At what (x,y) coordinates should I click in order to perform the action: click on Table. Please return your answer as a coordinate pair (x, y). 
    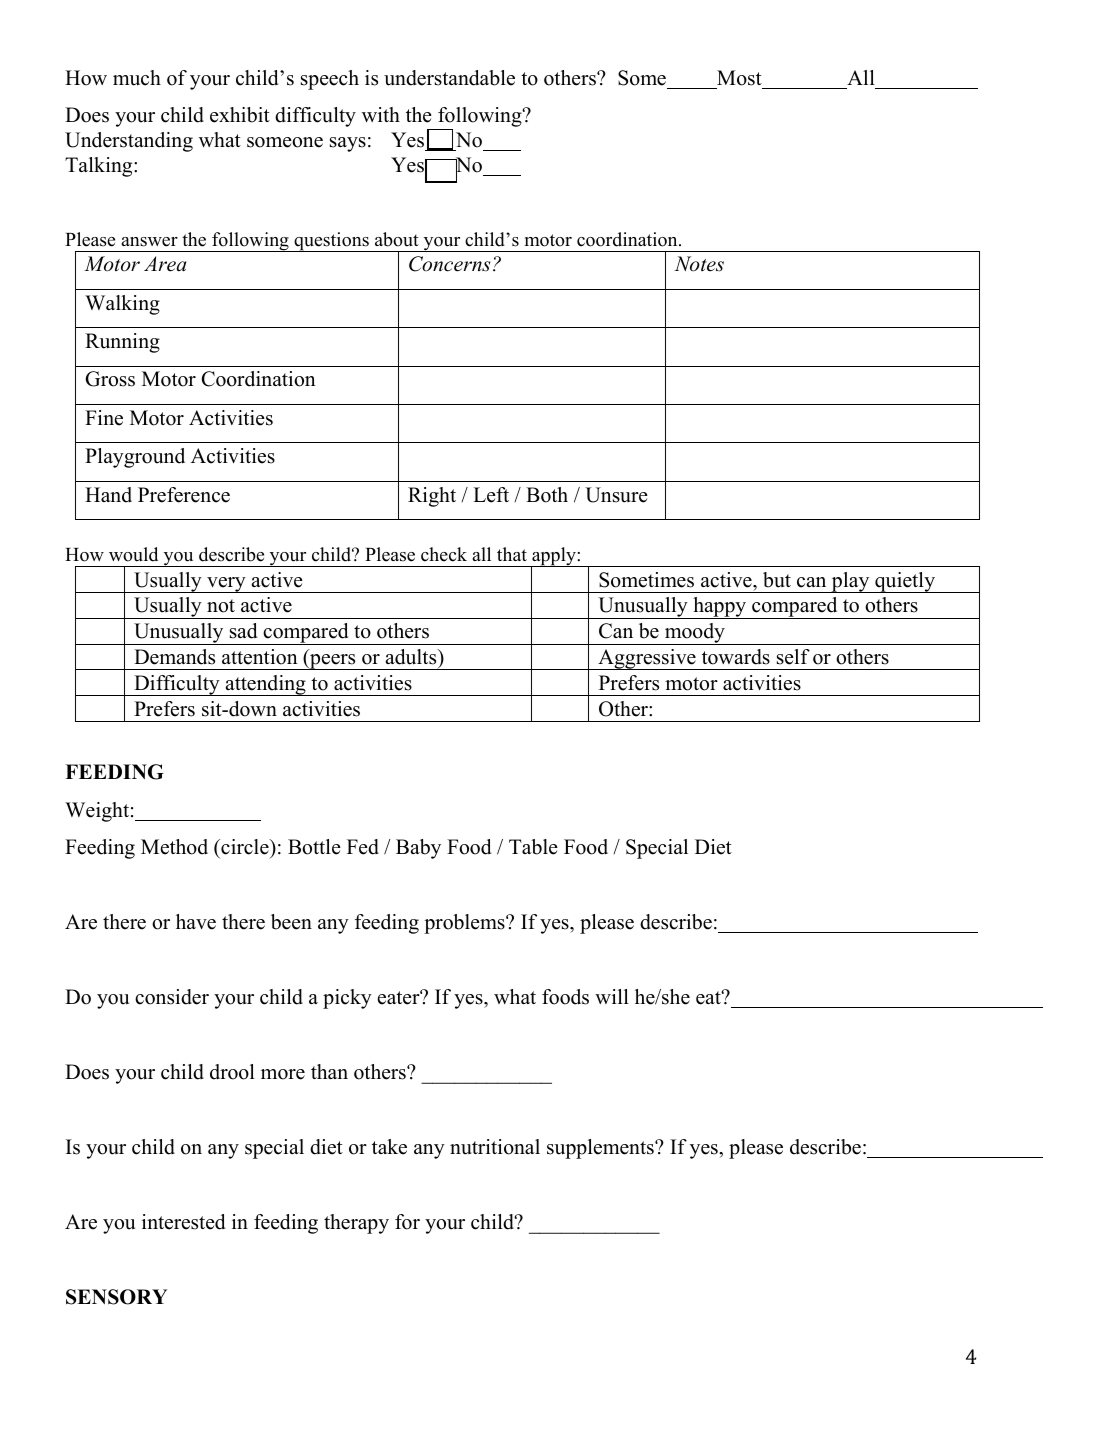
    Looking at the image, I should click on (533, 847).
